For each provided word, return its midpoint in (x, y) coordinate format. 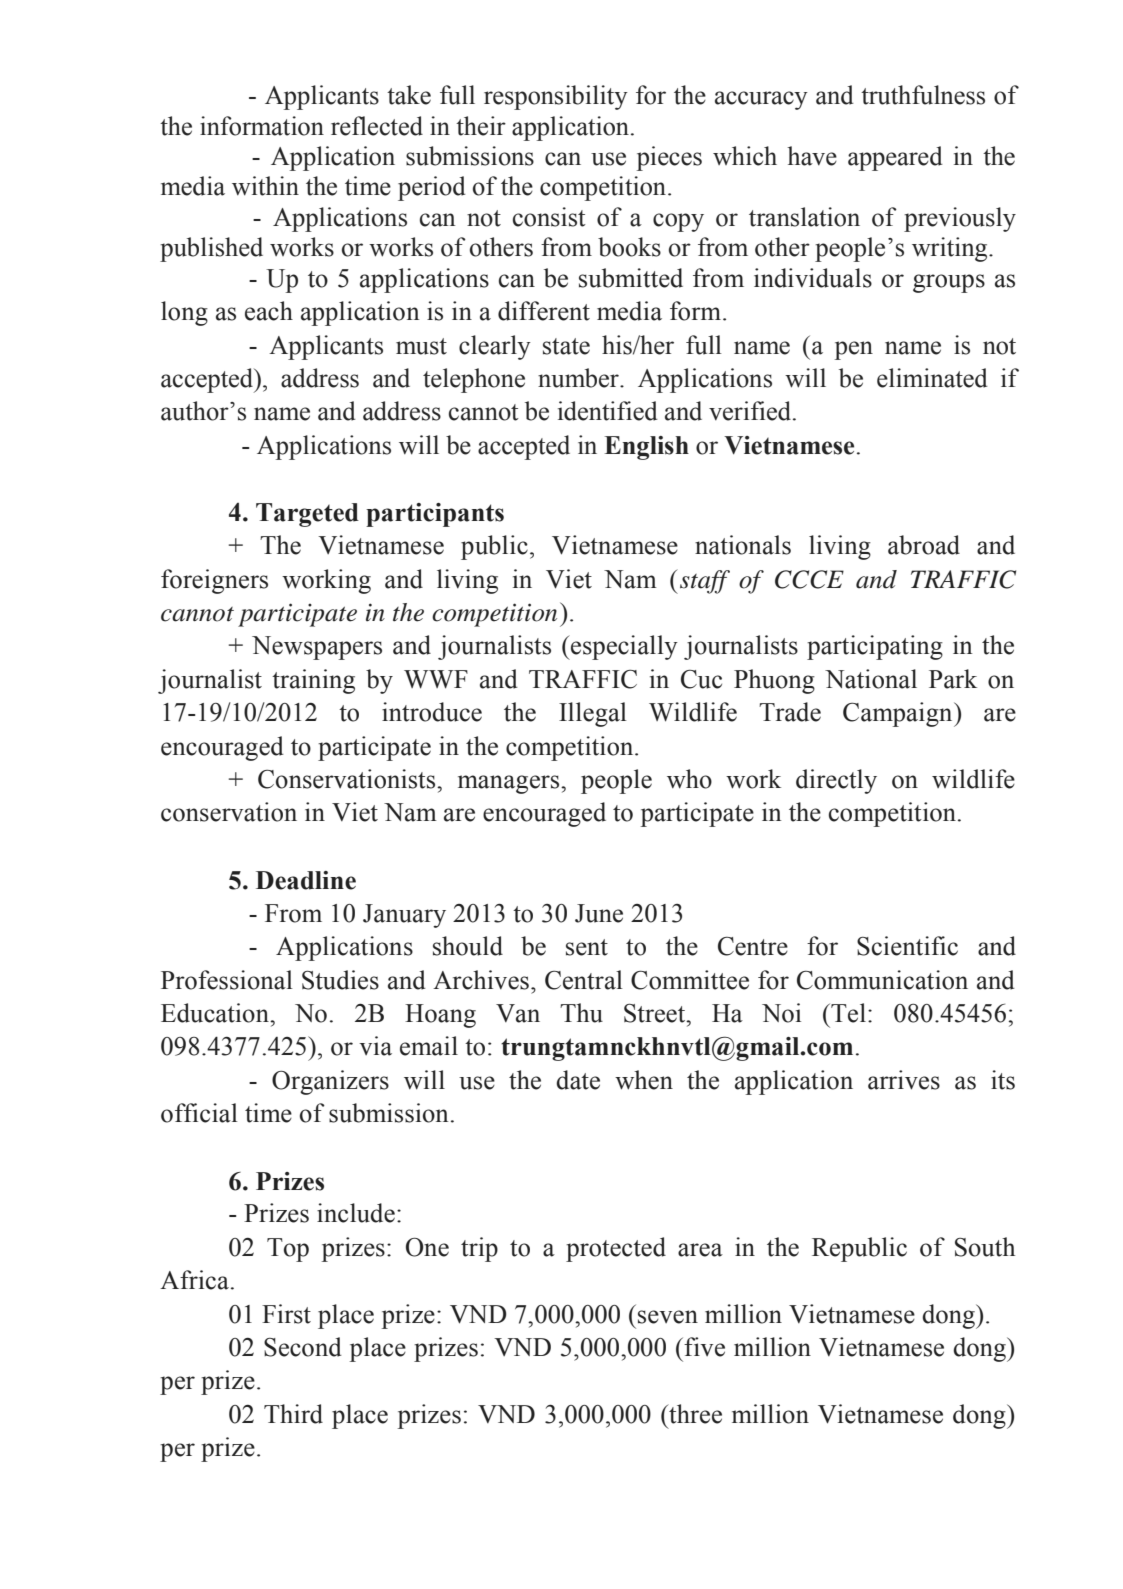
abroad (924, 545)
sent (587, 947)
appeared (895, 158)
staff (705, 582)
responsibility (556, 97)
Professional (227, 980)
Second (303, 1347)
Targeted (307, 515)
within (265, 186)
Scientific (907, 946)
